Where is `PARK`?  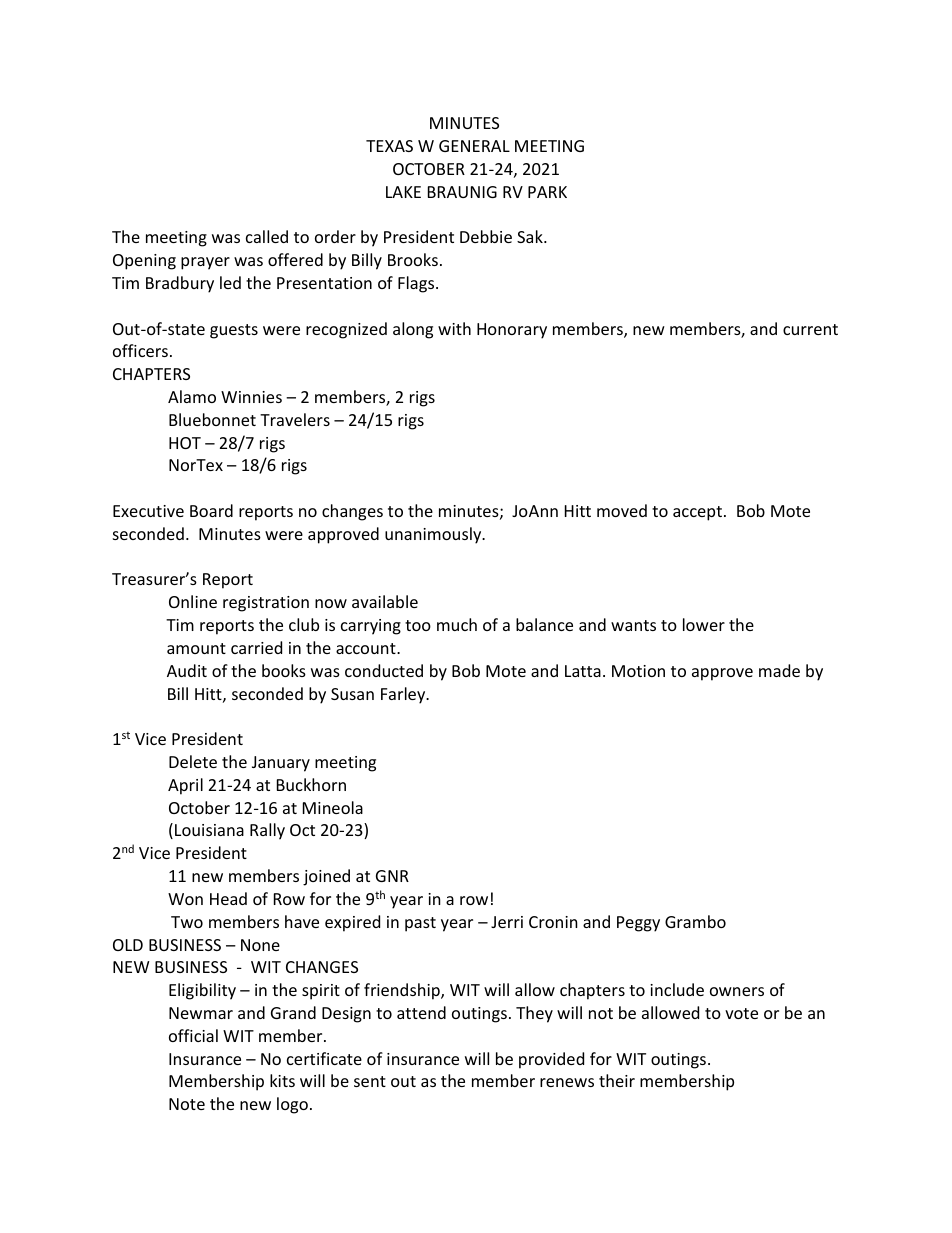 PARK is located at coordinates (547, 192).
